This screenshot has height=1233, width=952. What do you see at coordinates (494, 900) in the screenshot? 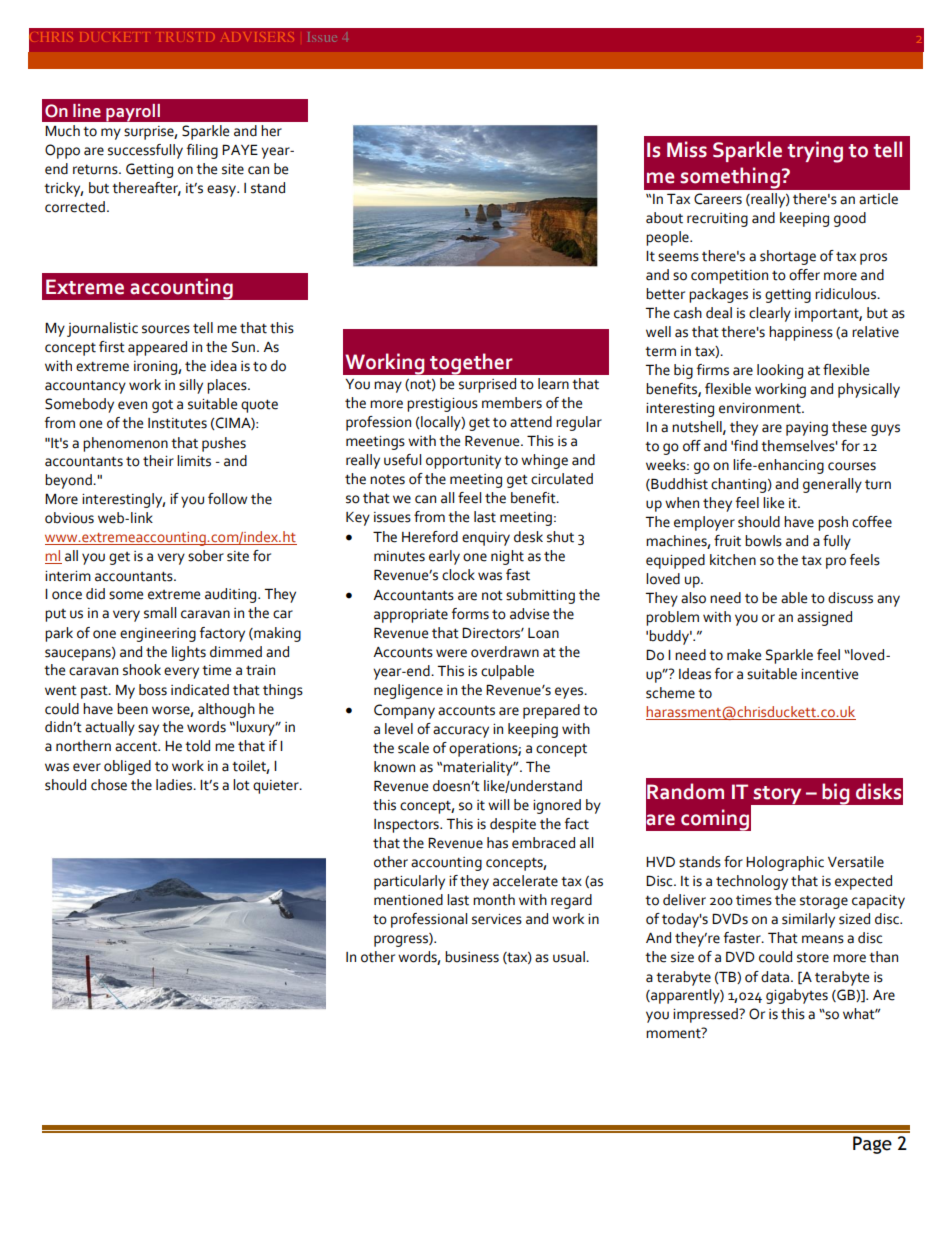
I see `month` at bounding box center [494, 900].
